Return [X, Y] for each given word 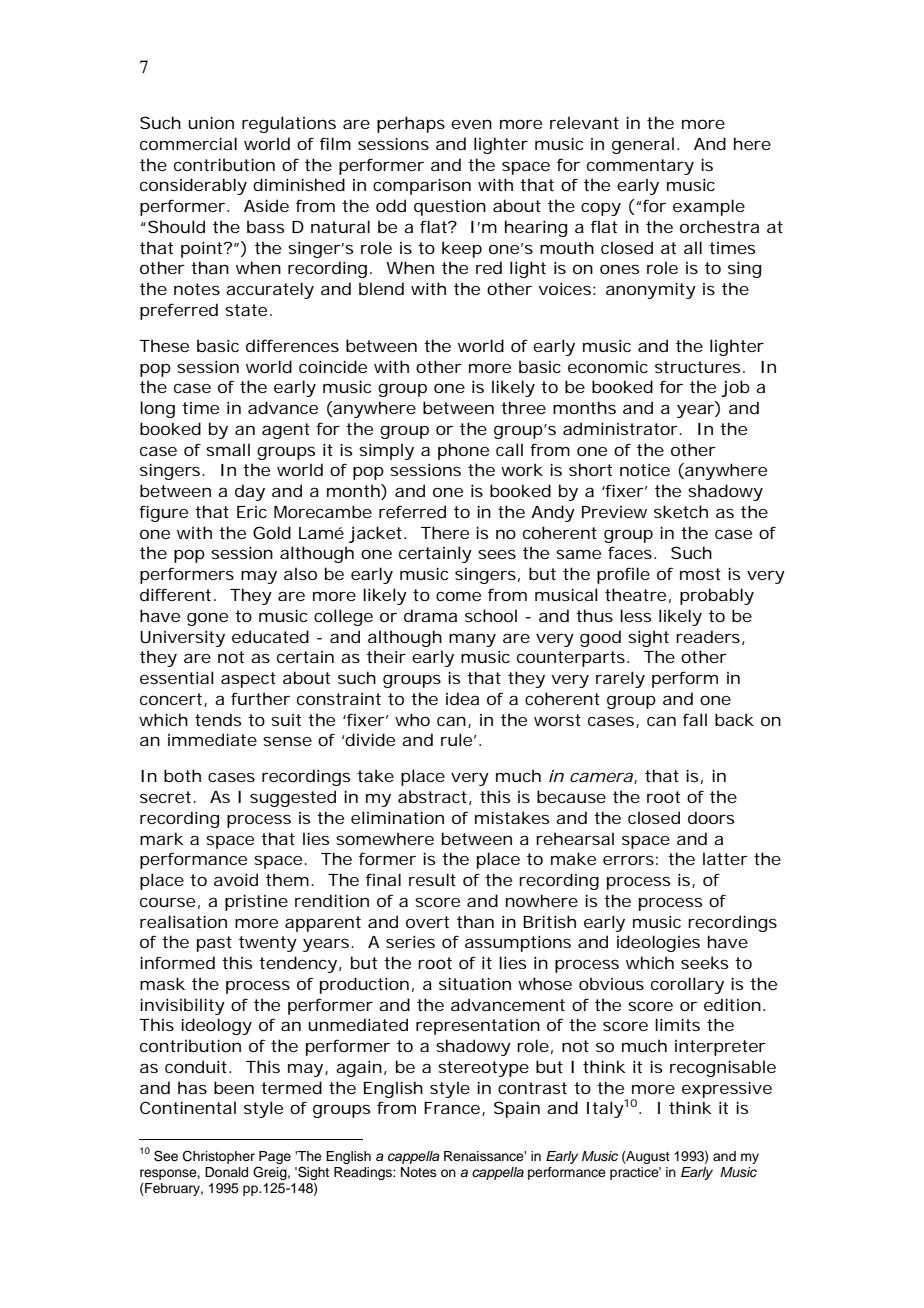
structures [697, 367]
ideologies [658, 943]
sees [497, 554]
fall [695, 719]
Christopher [219, 1157]
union [211, 122]
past [214, 944]
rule [456, 739]
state [246, 310]
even [471, 124]
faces [630, 552]
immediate [212, 739]
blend [381, 288]
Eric [252, 512]
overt [427, 922]
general [643, 145]
